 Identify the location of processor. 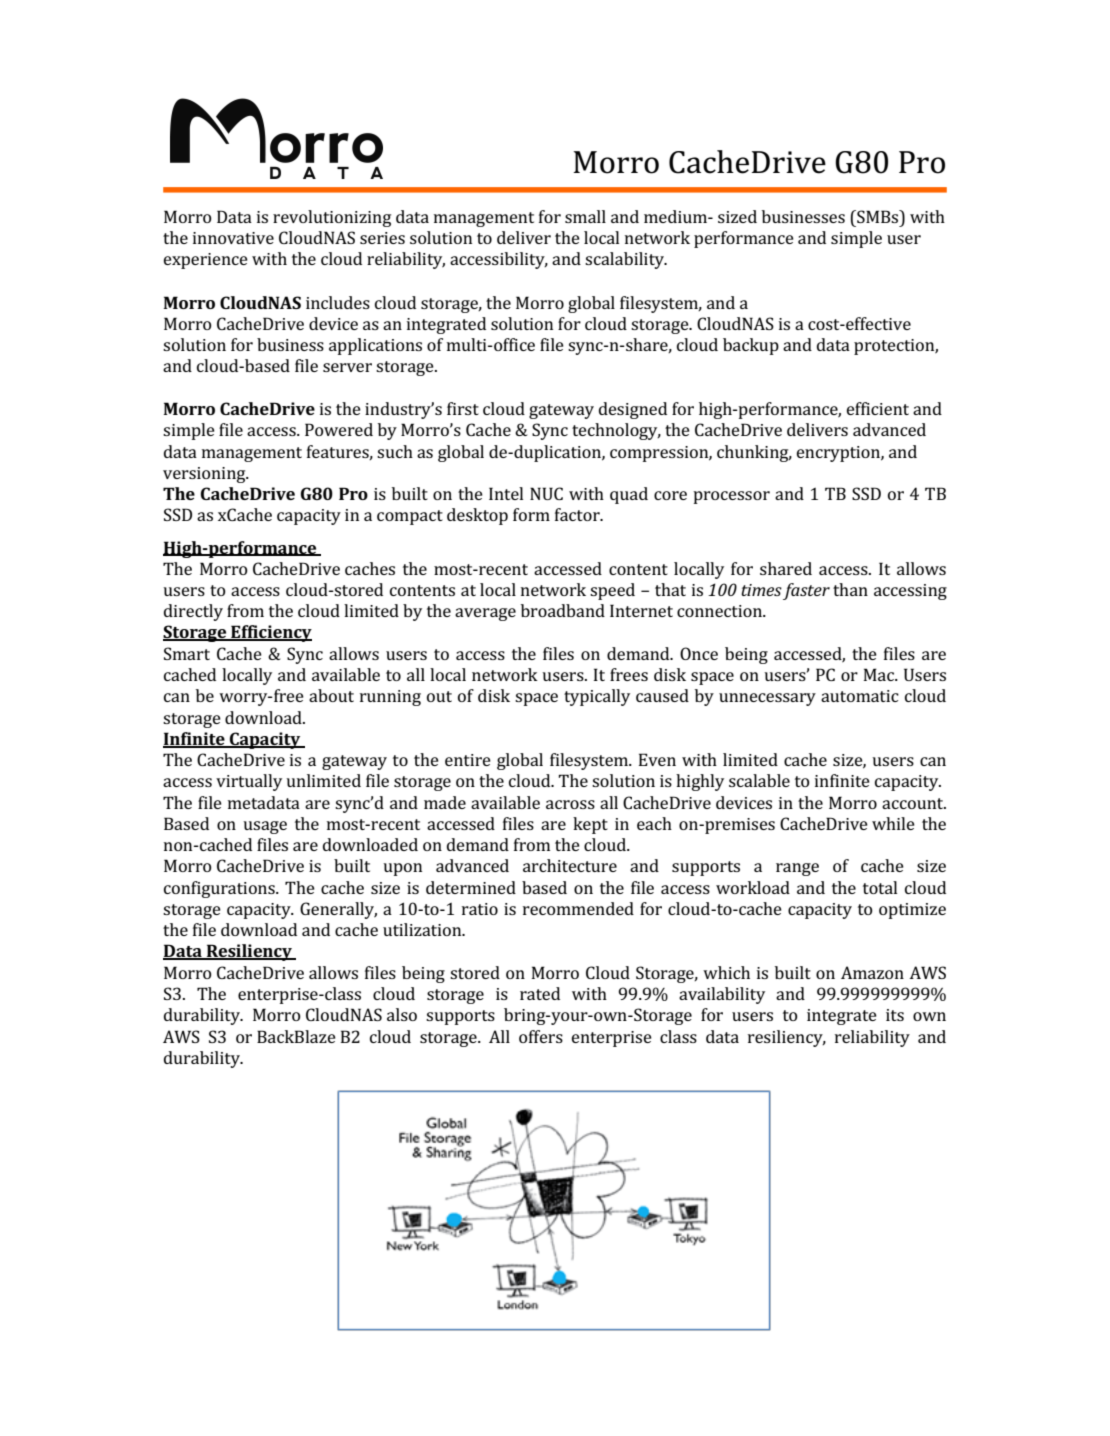
(731, 497).
